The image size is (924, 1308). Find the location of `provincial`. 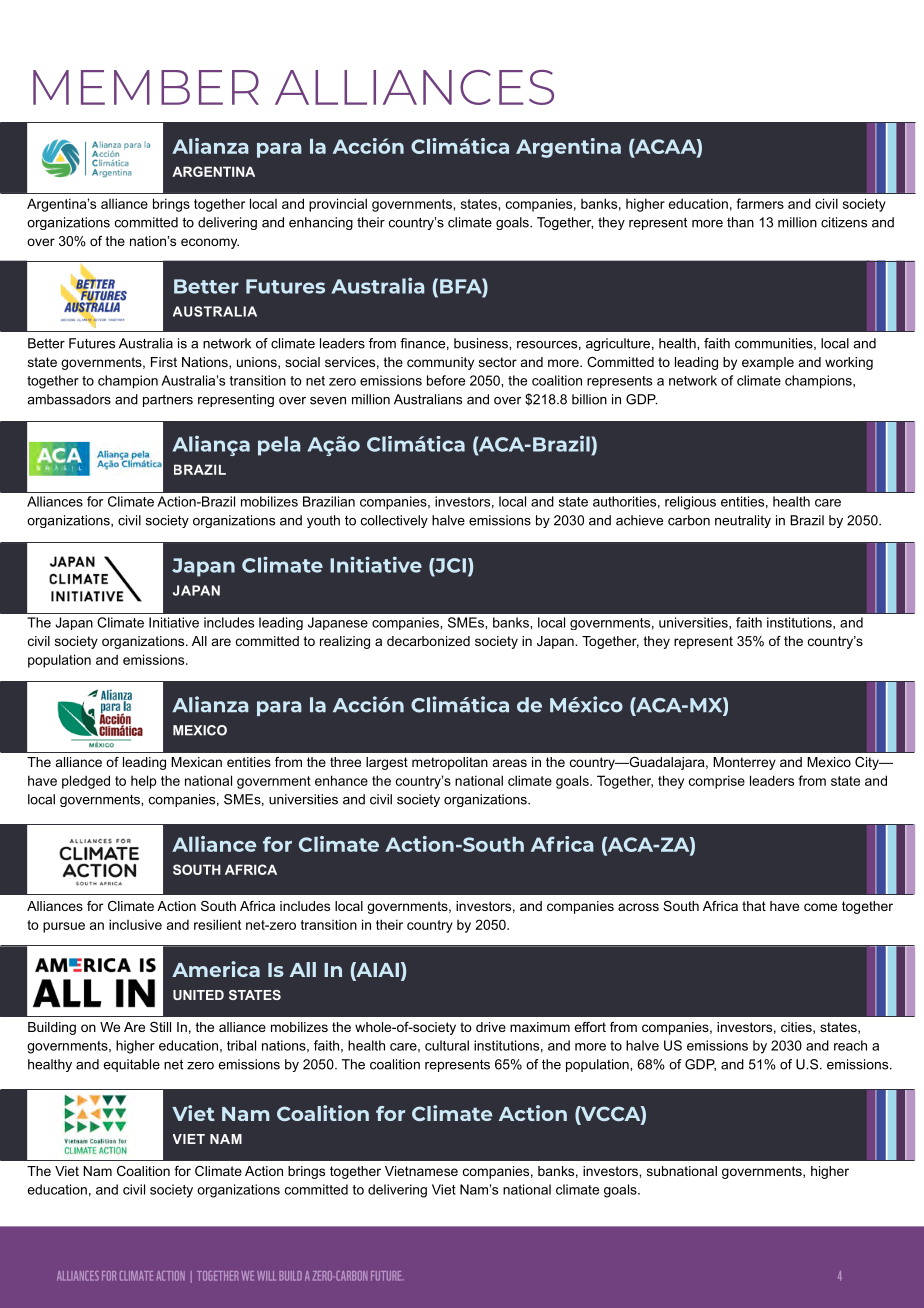

provincial is located at coordinates (338, 205).
